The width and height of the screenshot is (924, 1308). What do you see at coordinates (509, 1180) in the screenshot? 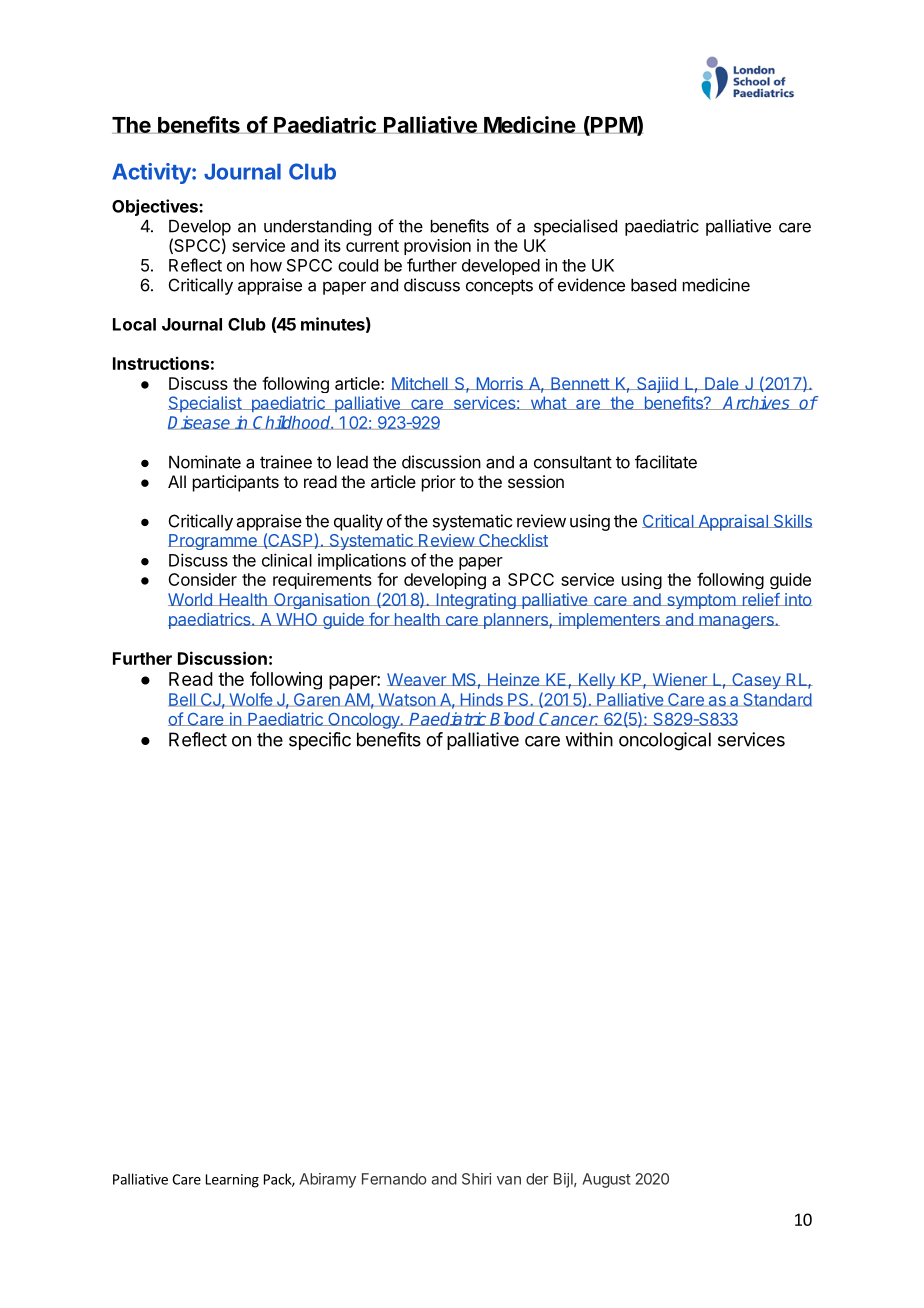
I see `van` at bounding box center [509, 1180].
